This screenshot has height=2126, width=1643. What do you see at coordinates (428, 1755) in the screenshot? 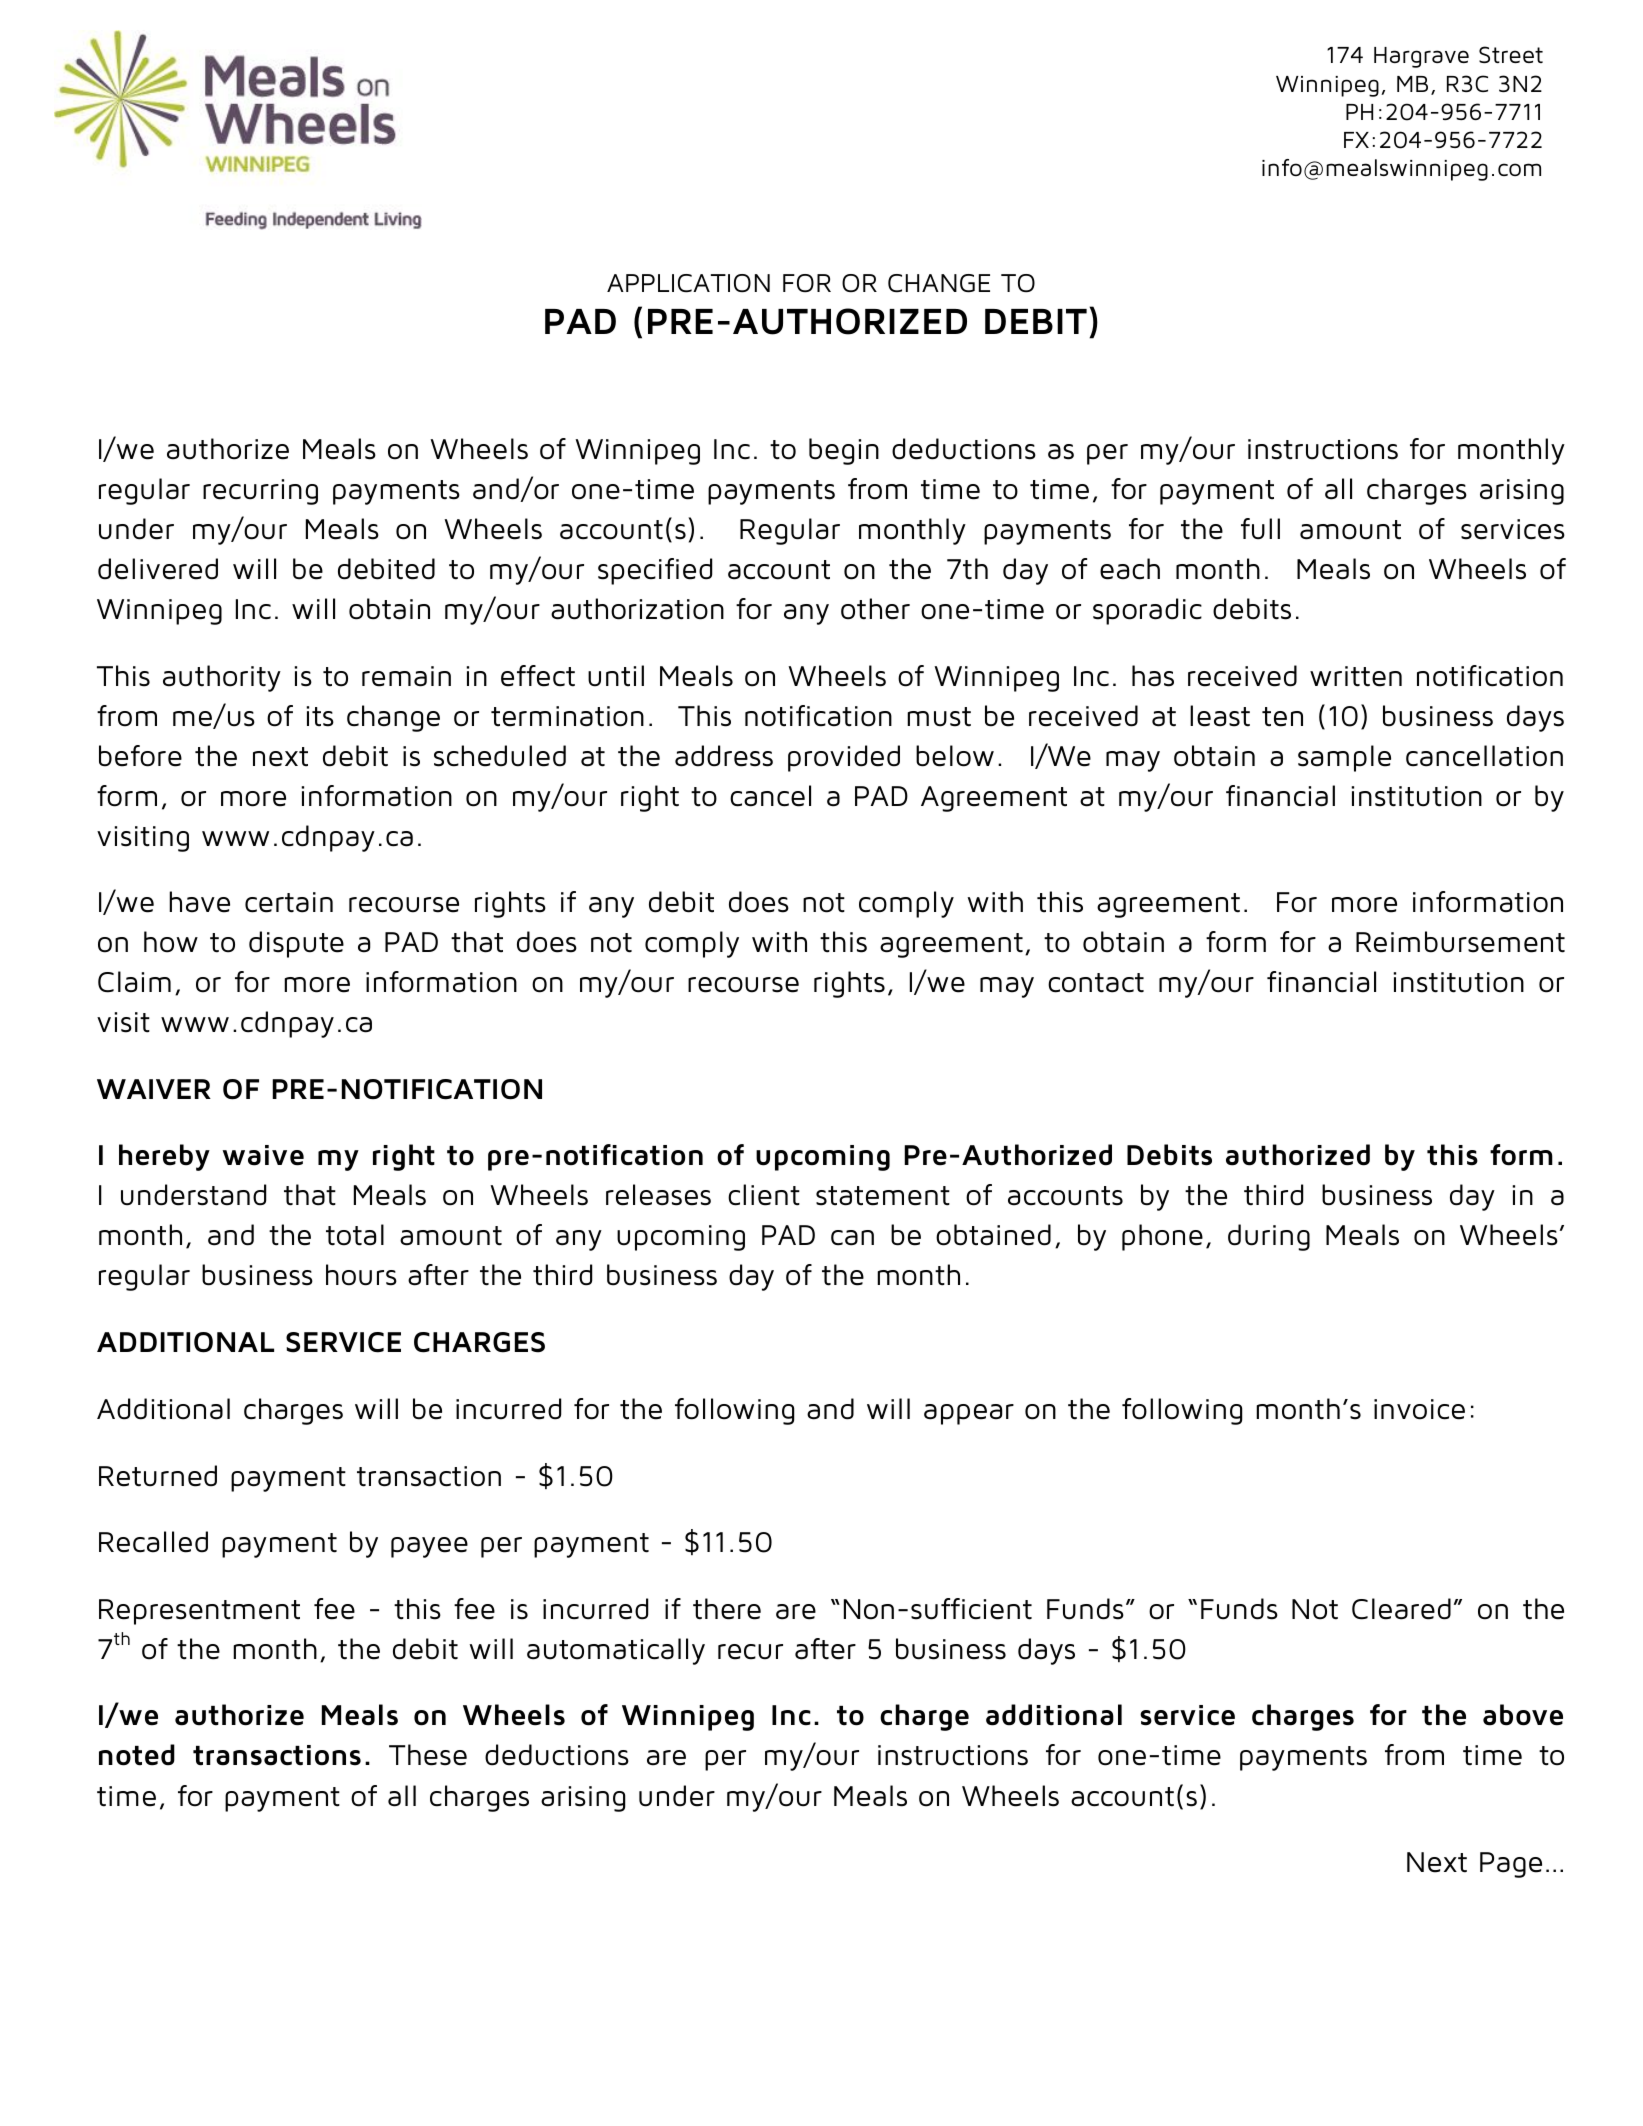
I see `These` at bounding box center [428, 1755].
